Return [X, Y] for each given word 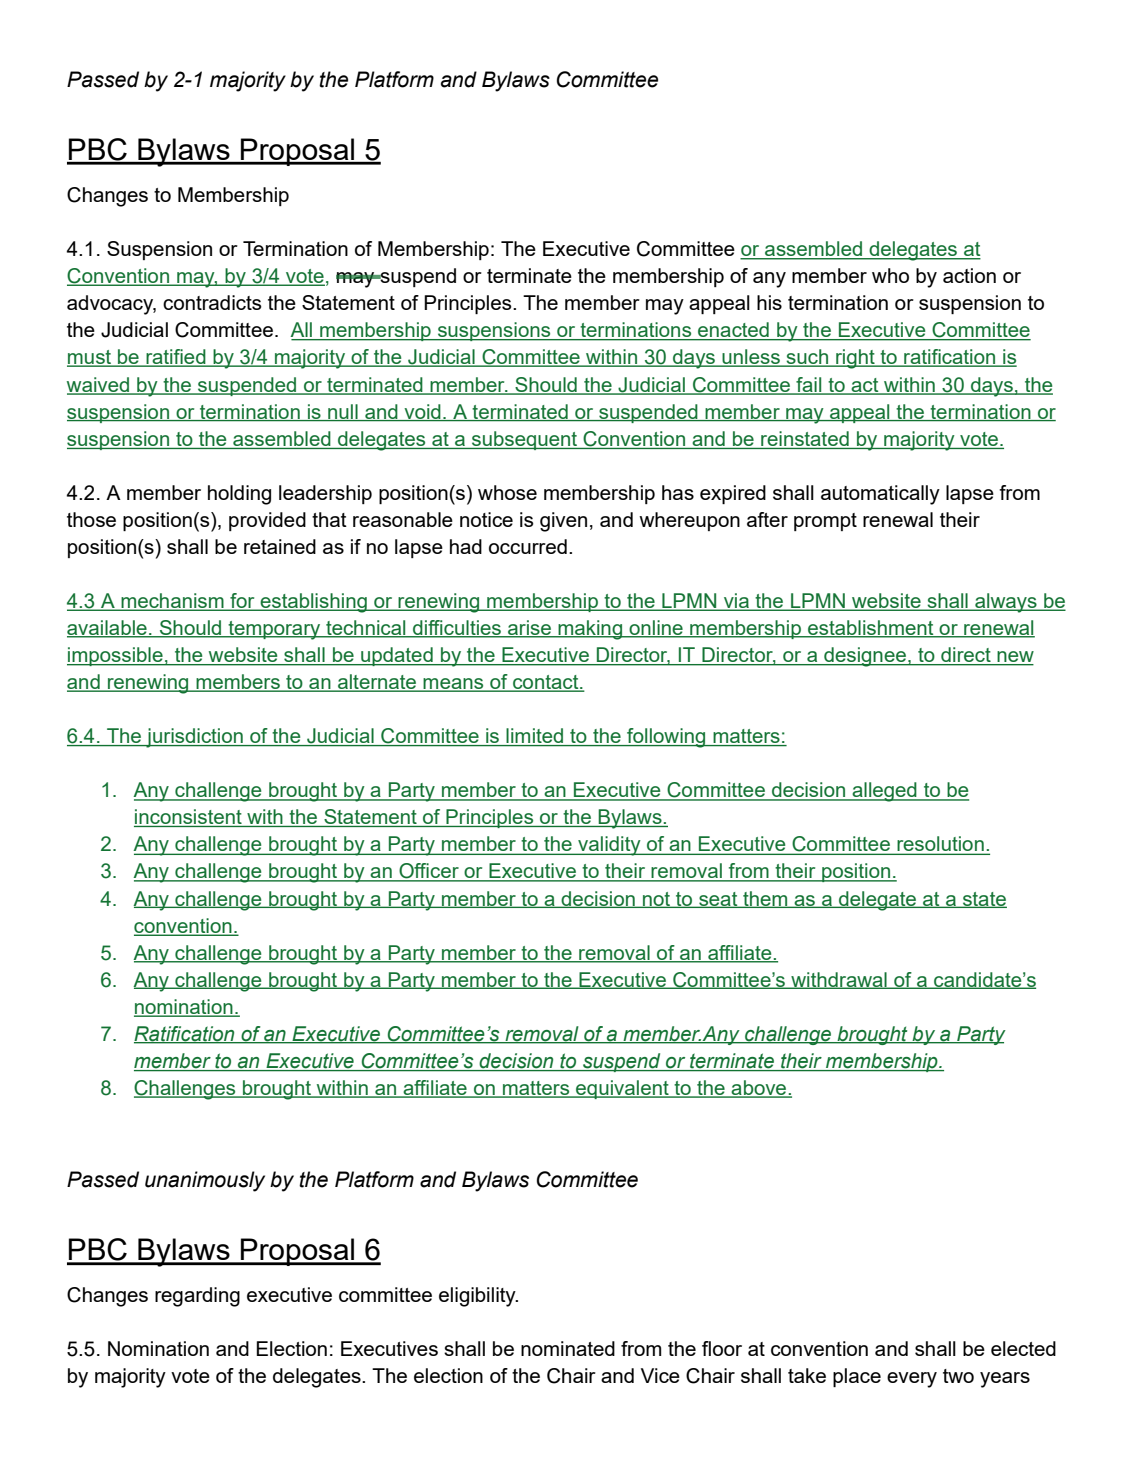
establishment [871, 629]
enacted [733, 331]
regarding [197, 1297]
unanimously [205, 1181]
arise [529, 629]
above [759, 1089]
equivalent [622, 1089]
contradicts [212, 302]
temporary [274, 630]
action [969, 275]
